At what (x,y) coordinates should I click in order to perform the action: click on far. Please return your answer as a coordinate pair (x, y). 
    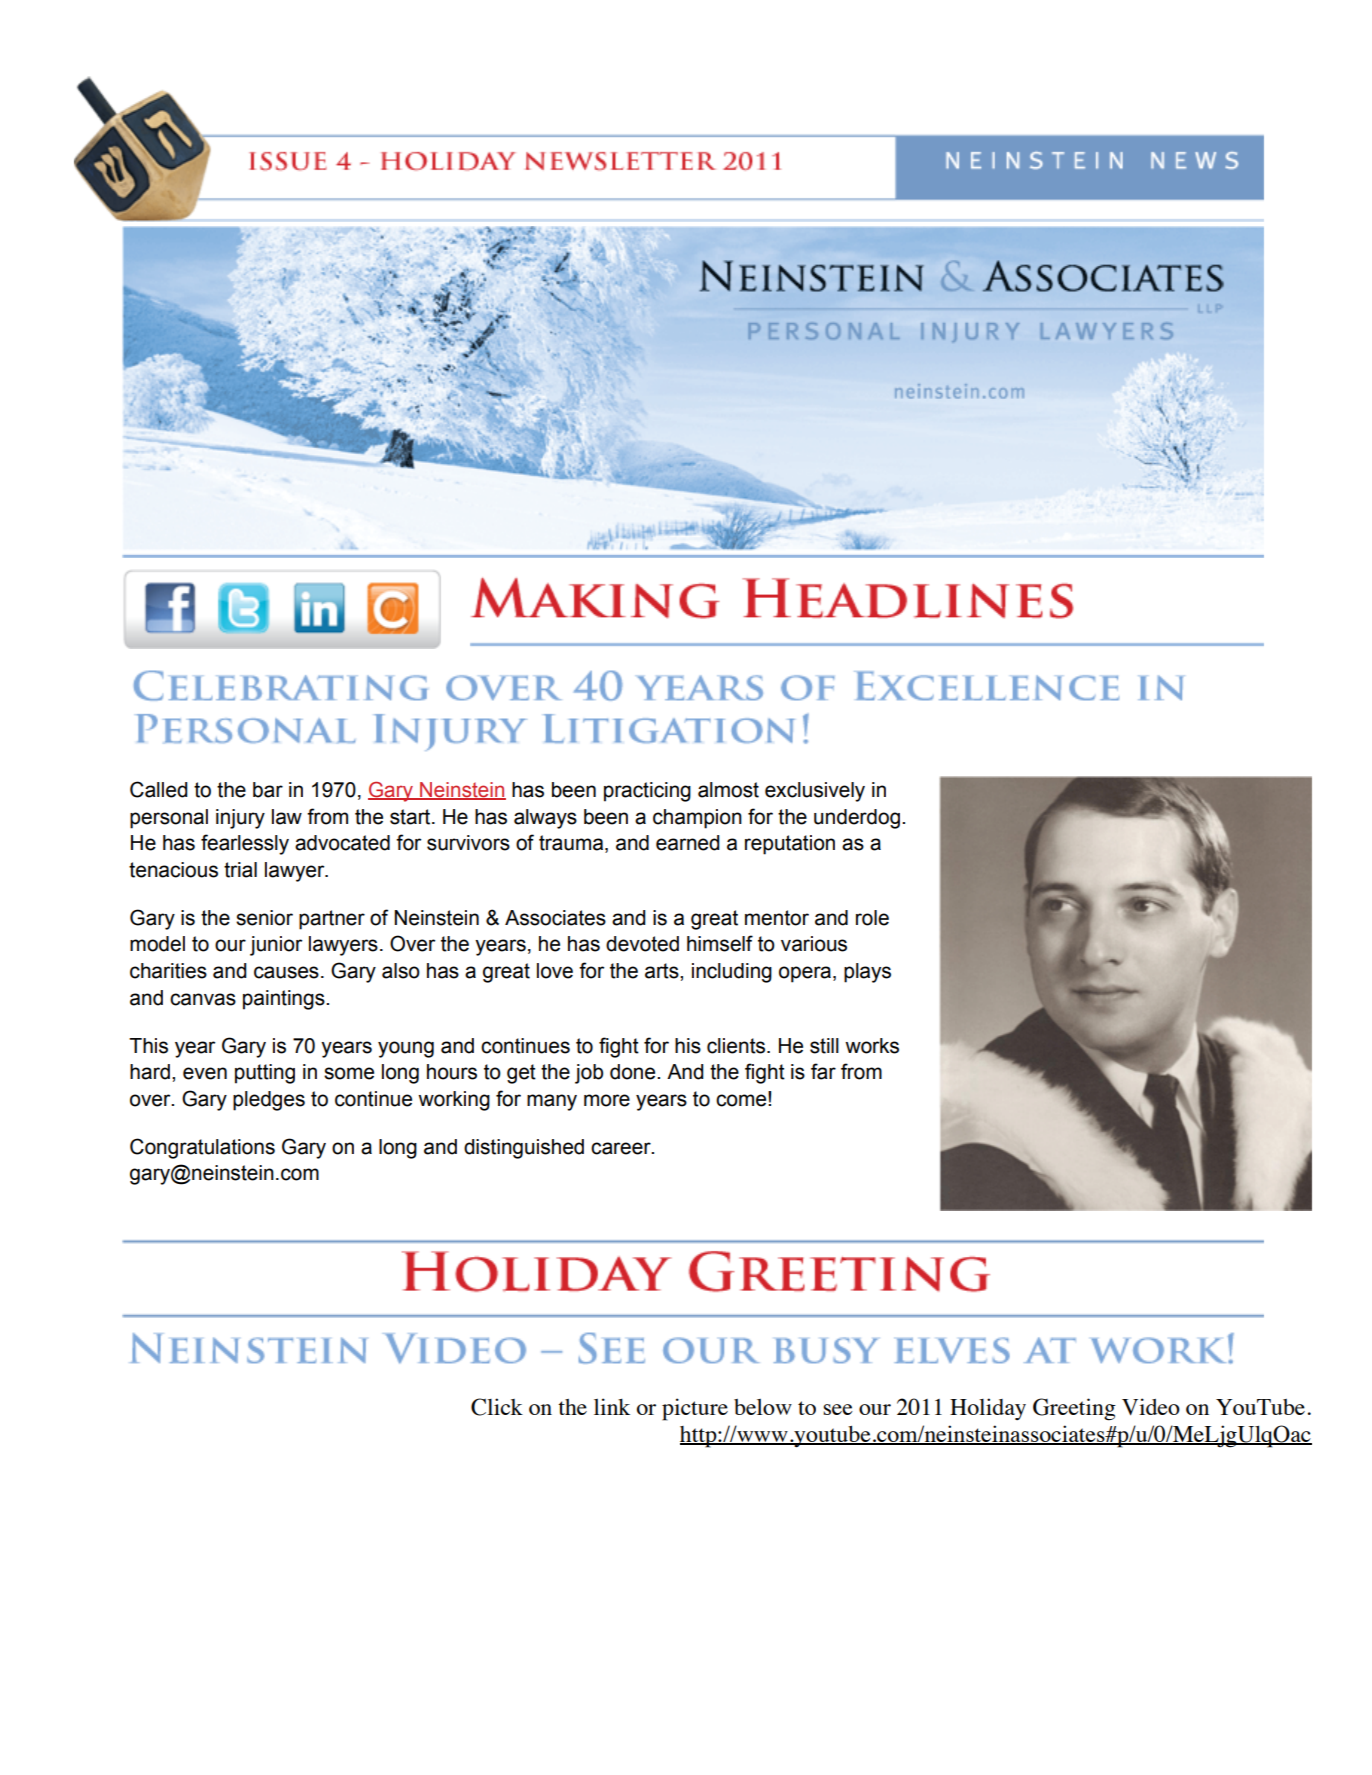
    Looking at the image, I should click on (823, 1071).
